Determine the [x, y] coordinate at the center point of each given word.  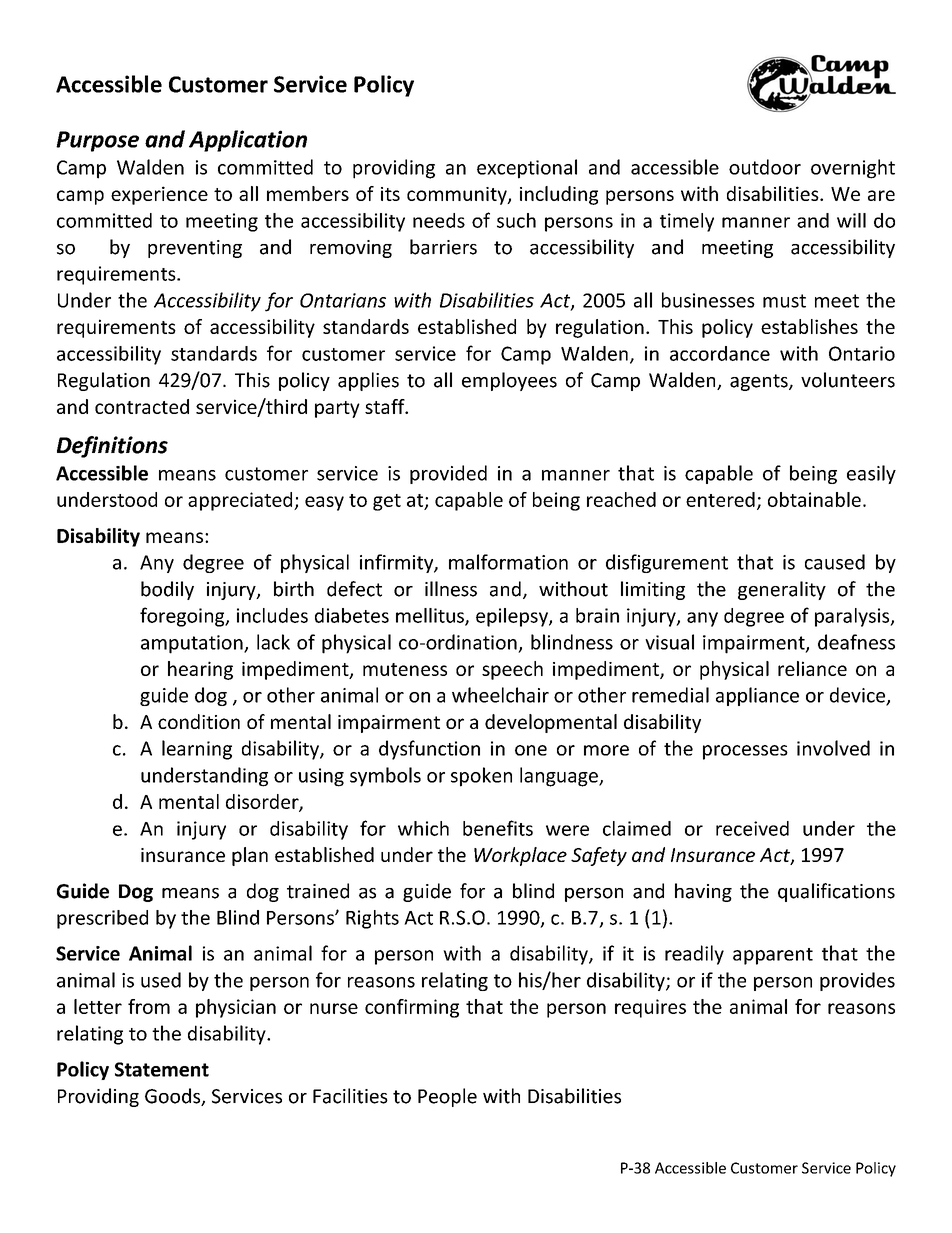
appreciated [241, 501]
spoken [481, 777]
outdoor [765, 167]
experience [159, 195]
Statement [162, 1069]
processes [745, 752]
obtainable [814, 499]
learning [197, 750]
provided [448, 474]
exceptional [527, 169]
